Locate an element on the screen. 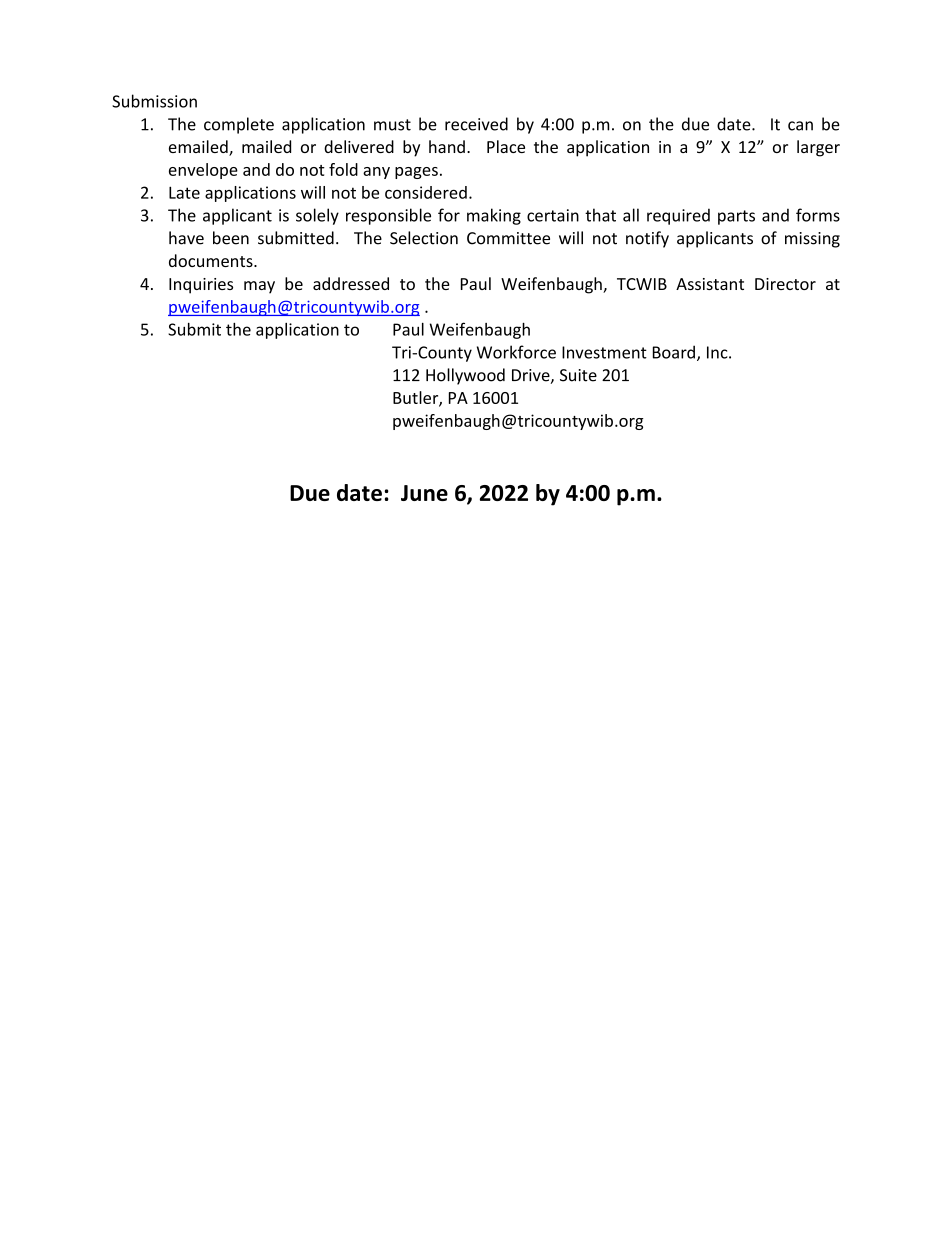  larger is located at coordinates (818, 148).
